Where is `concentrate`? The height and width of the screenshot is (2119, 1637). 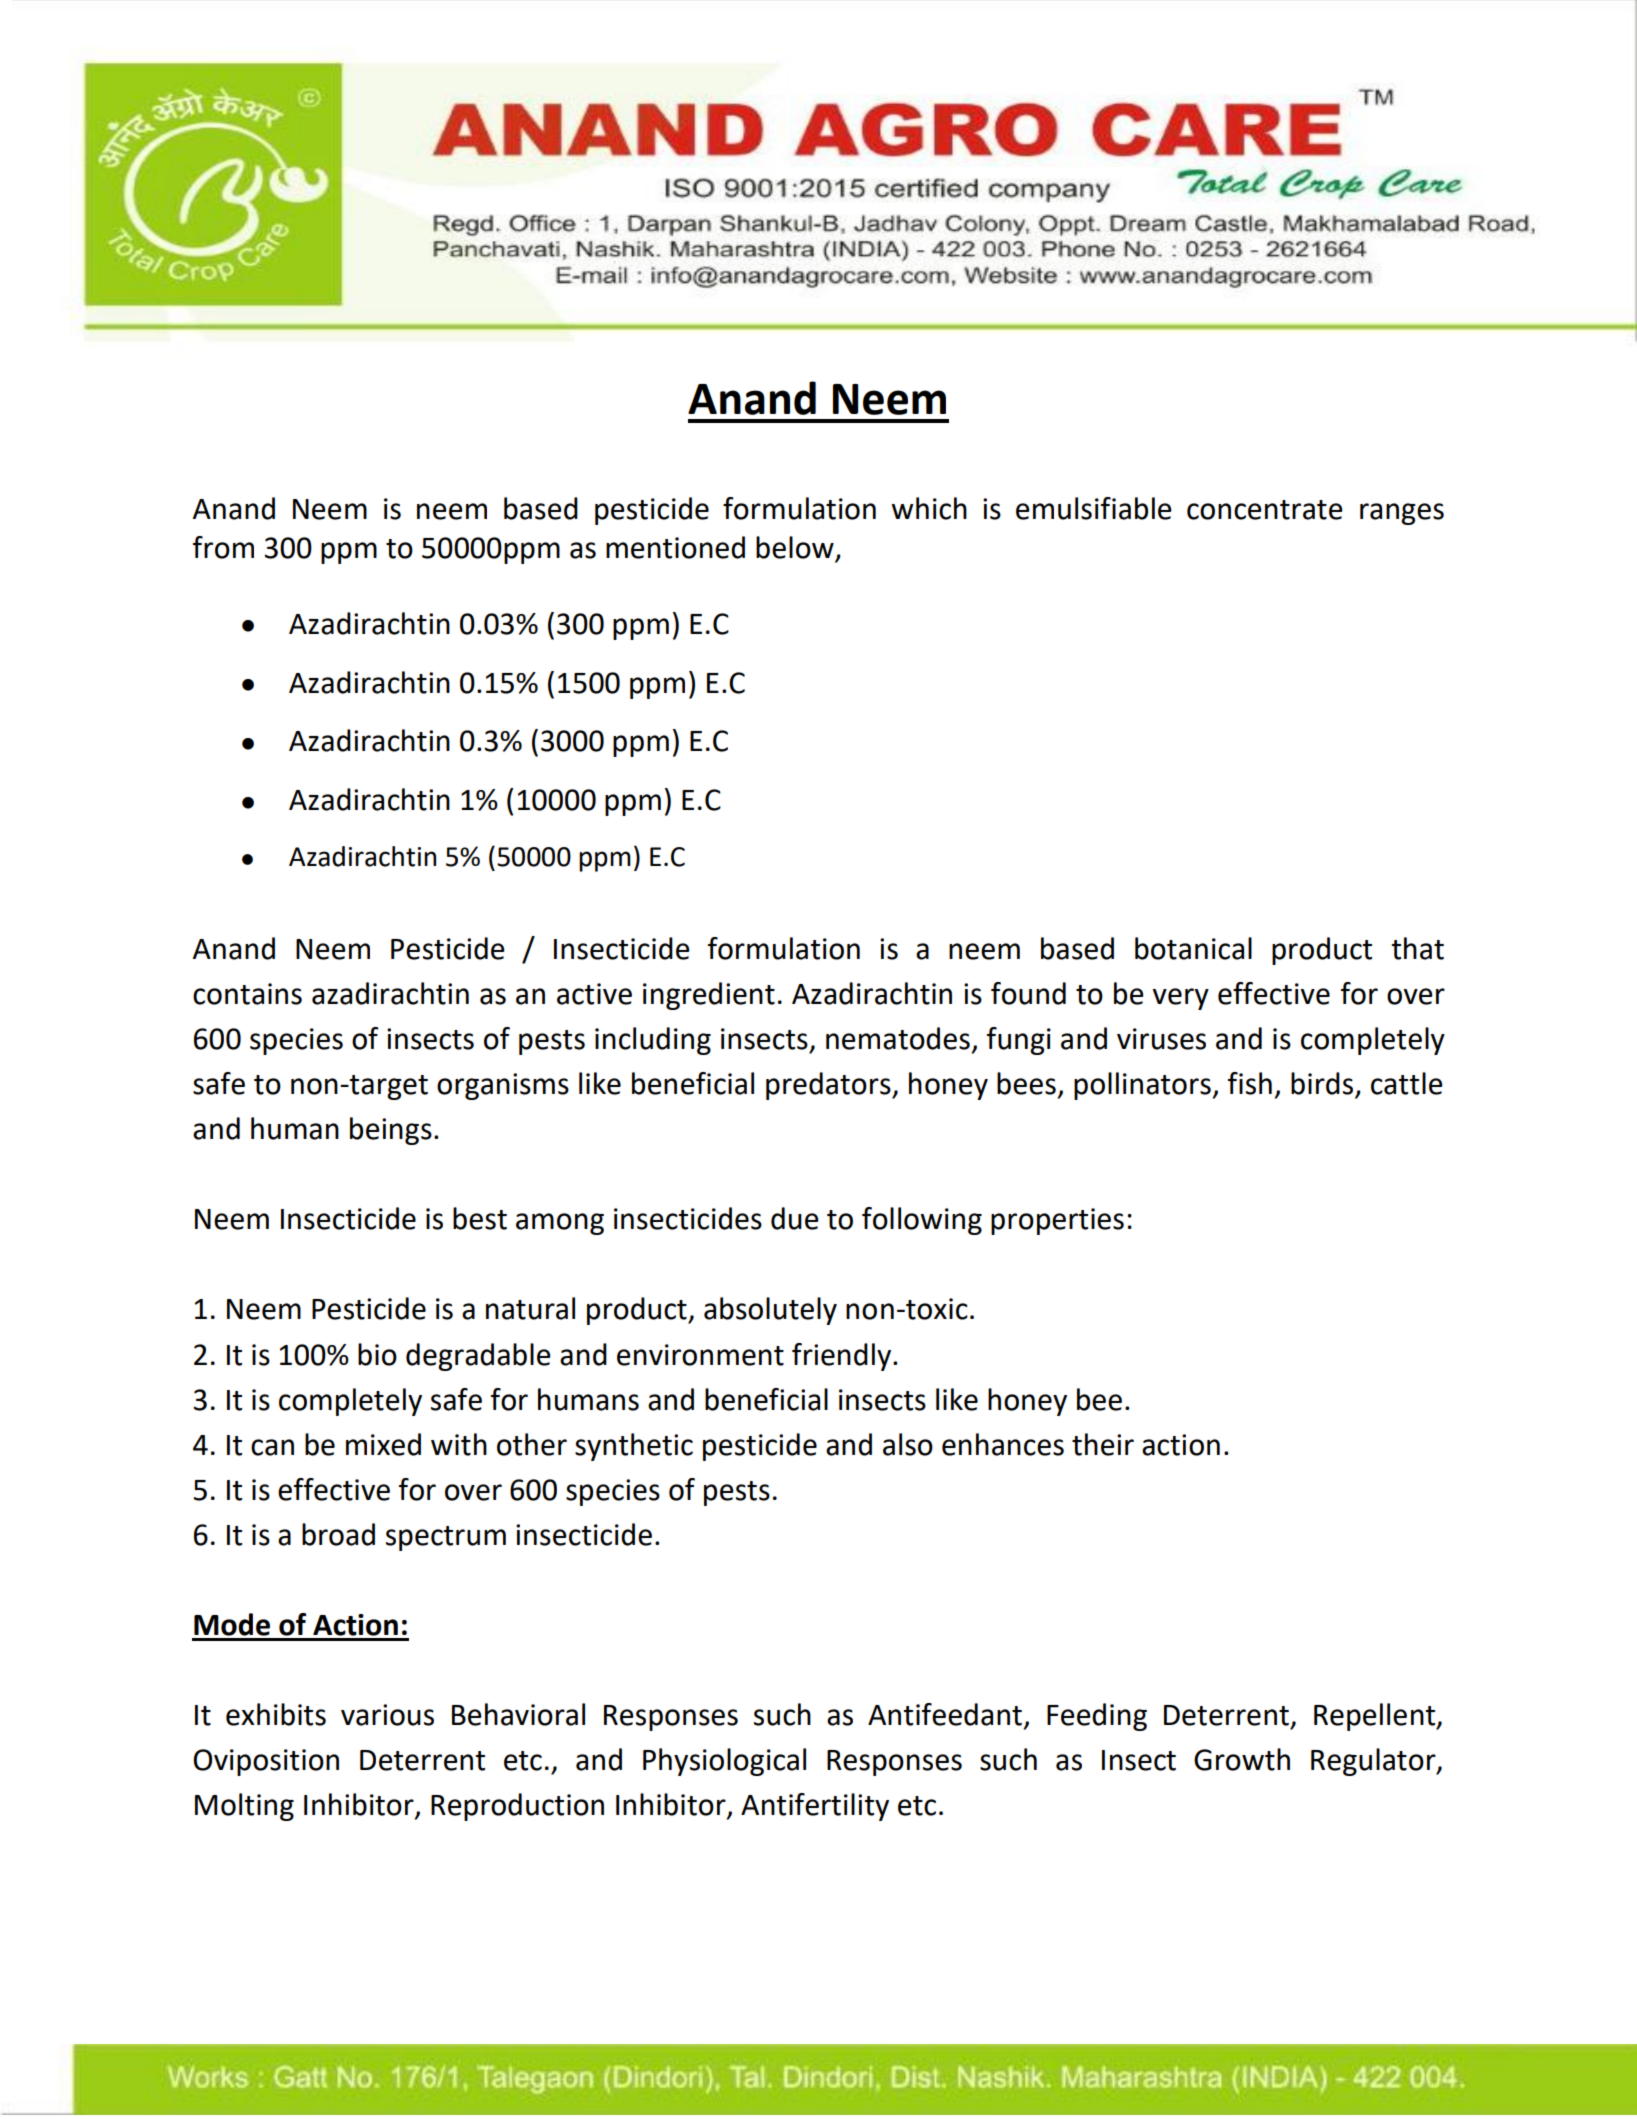 concentrate is located at coordinates (1265, 510).
